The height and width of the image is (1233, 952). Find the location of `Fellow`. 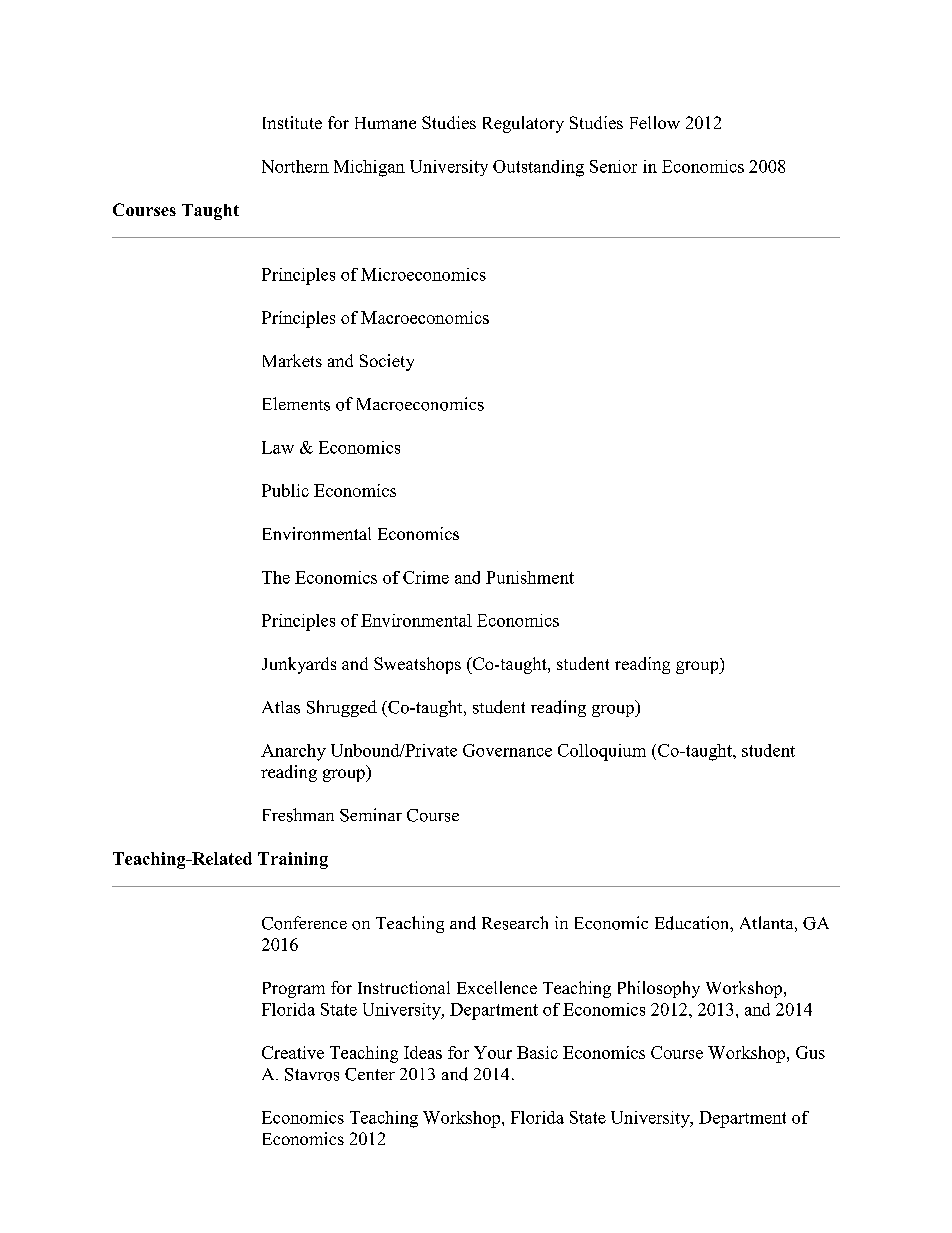

Fellow is located at coordinates (655, 122).
